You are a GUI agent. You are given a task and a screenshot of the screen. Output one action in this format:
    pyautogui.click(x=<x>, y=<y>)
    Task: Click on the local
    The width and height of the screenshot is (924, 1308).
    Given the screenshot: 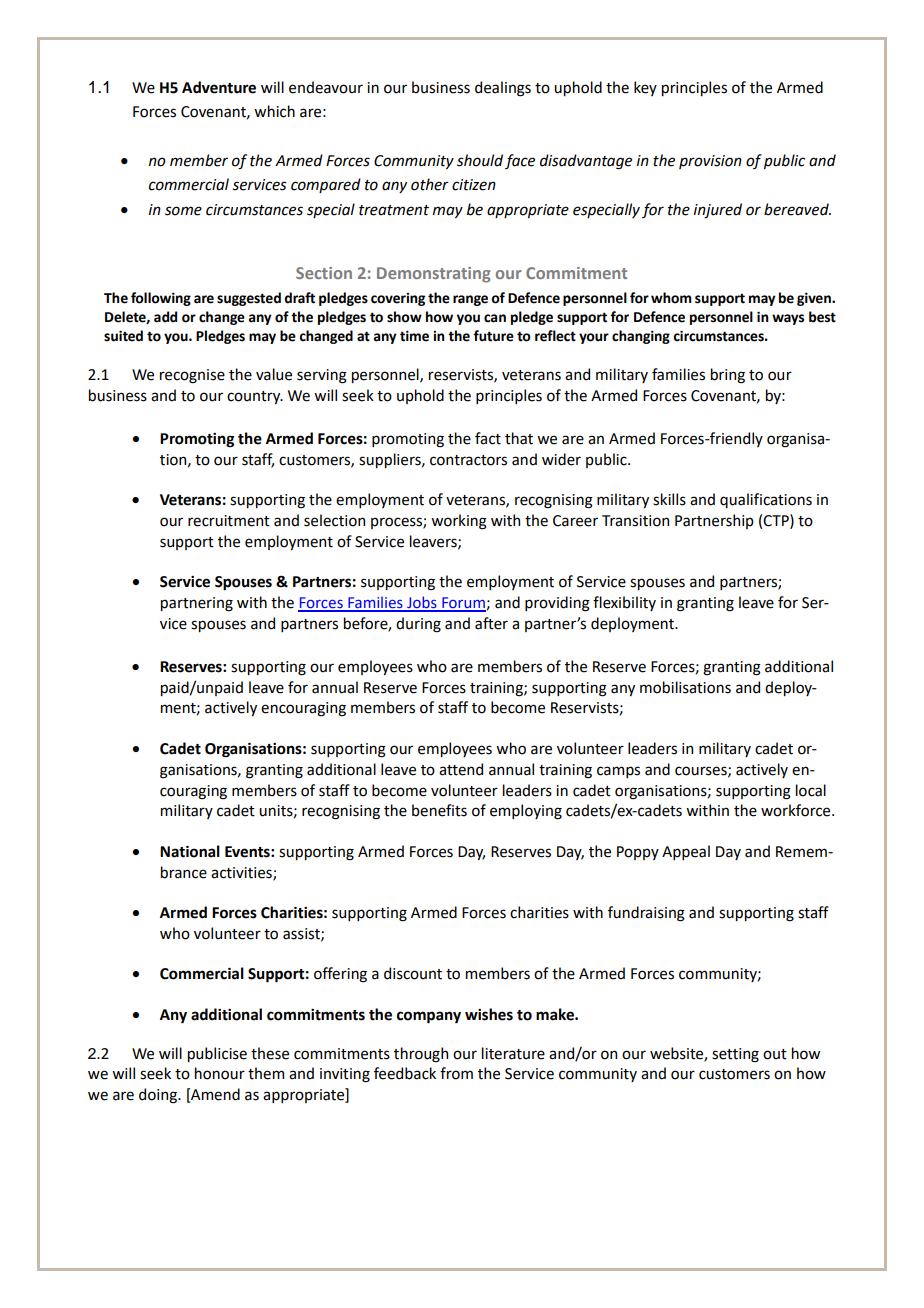 What is the action you would take?
    pyautogui.click(x=811, y=790)
